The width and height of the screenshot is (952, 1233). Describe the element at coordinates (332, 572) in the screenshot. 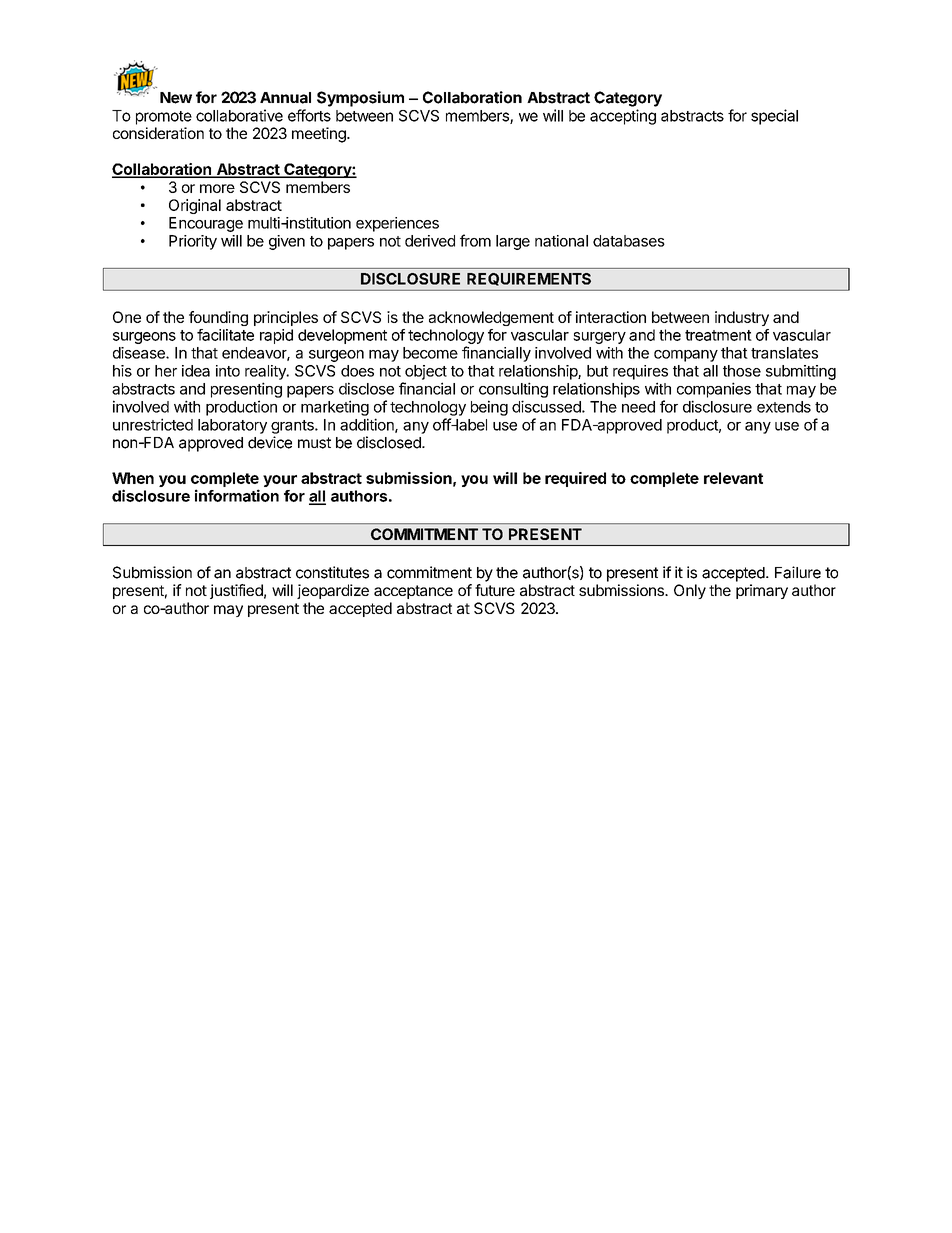

I see `constitutes` at that location.
